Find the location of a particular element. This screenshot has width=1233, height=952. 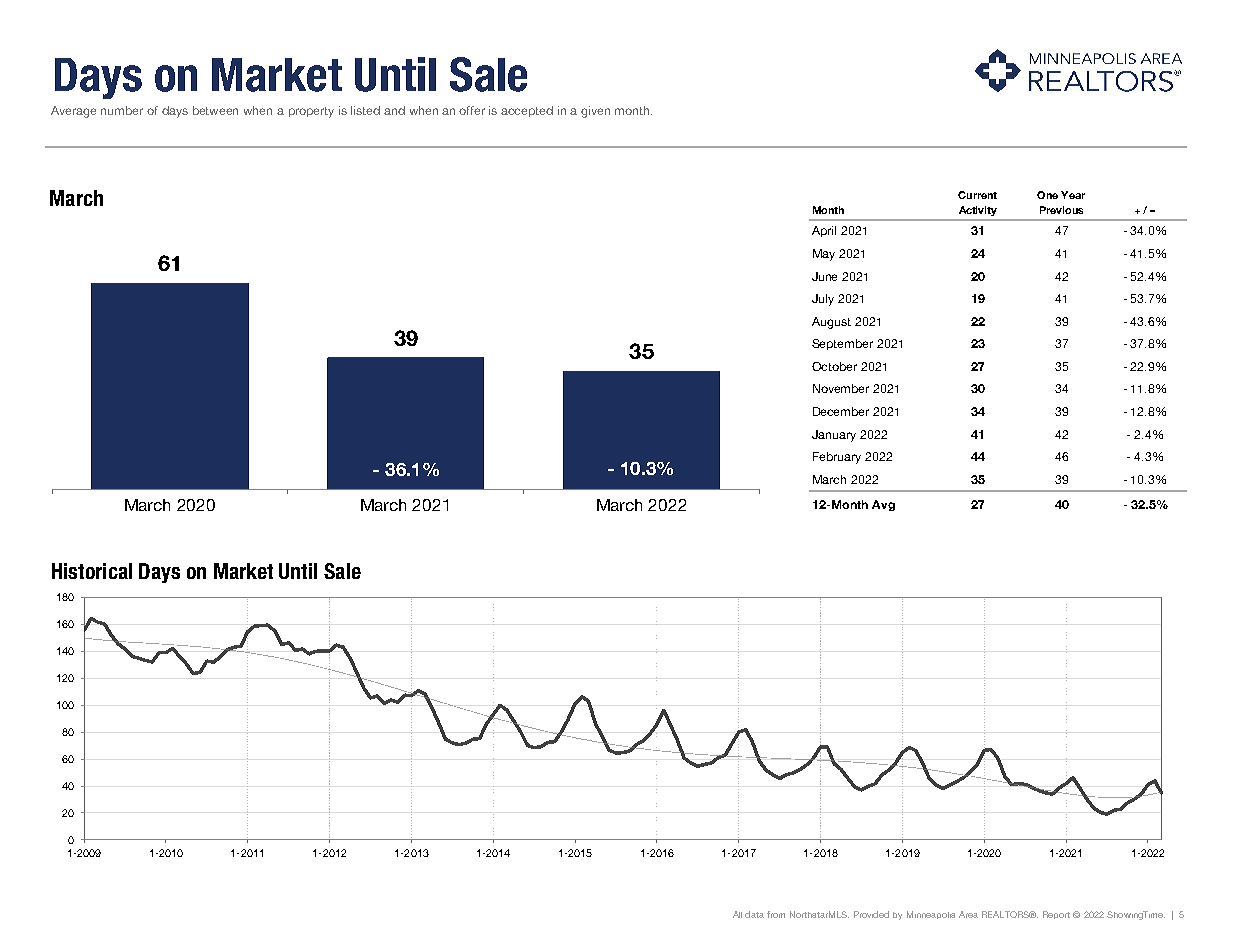

February is located at coordinates (837, 458).
